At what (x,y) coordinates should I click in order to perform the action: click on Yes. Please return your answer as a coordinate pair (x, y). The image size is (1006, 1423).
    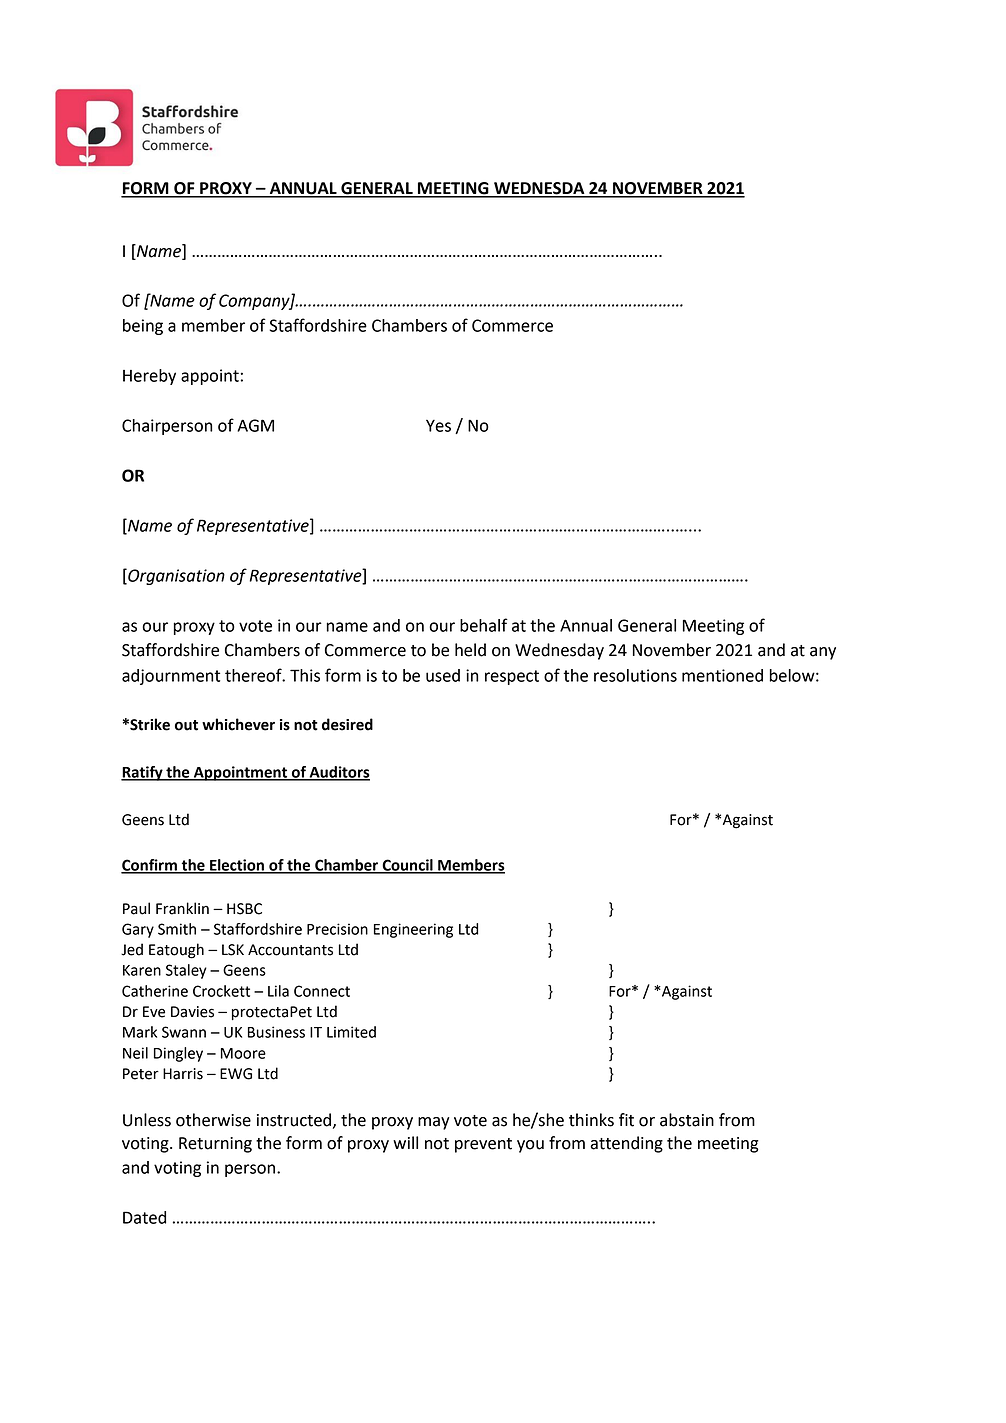
    Looking at the image, I should click on (438, 426).
